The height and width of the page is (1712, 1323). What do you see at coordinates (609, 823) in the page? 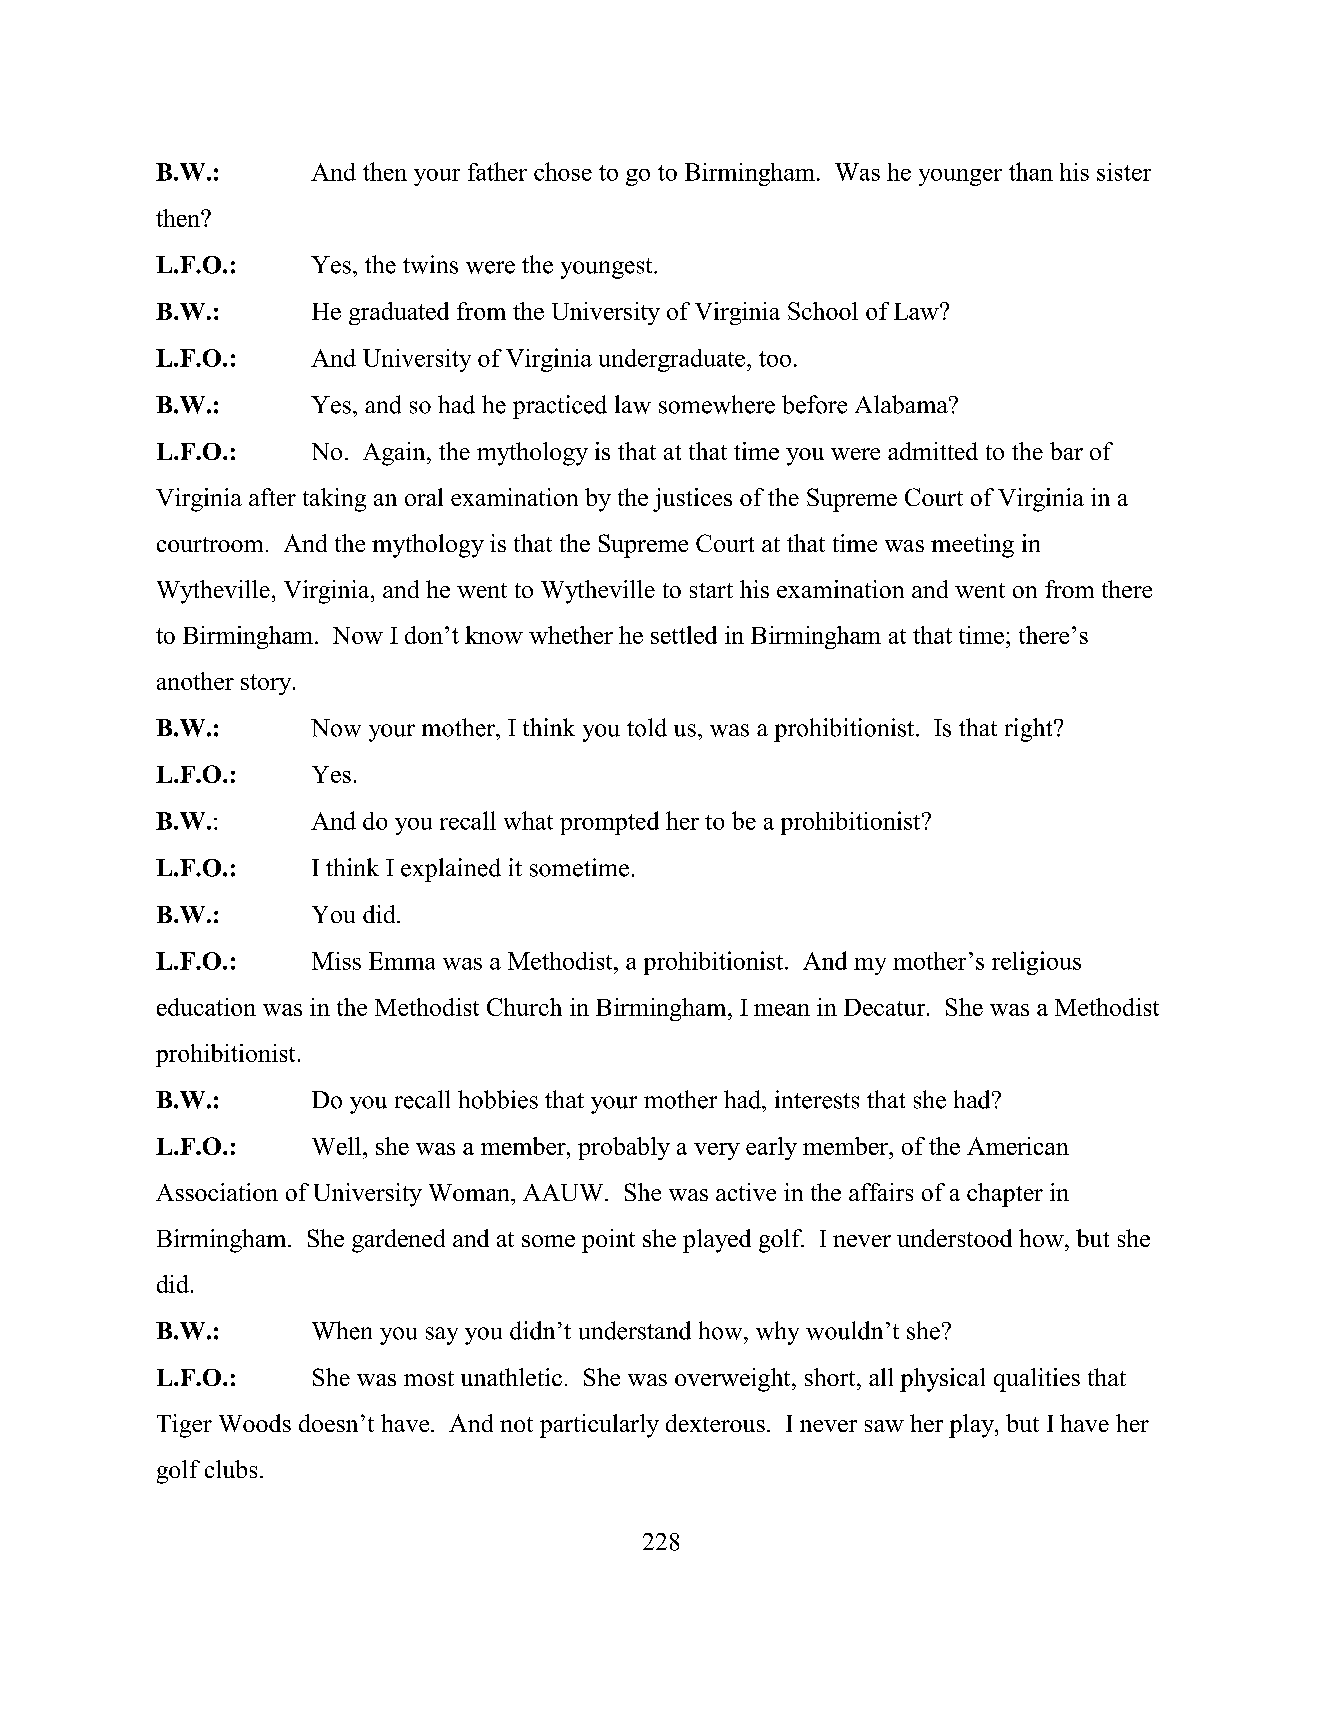
I see `prompted` at bounding box center [609, 823].
